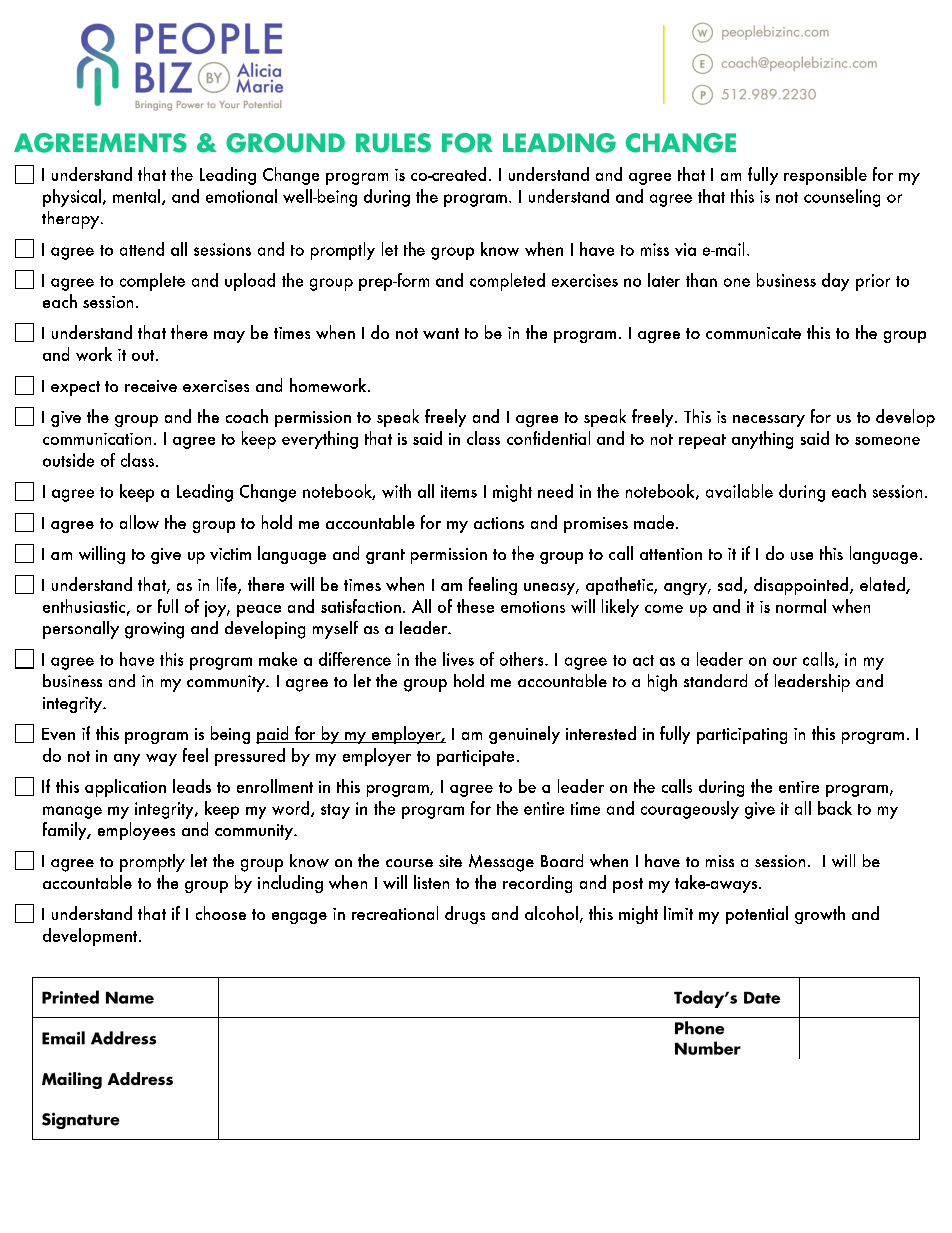 The width and height of the document is (952, 1233). I want to click on choose, so click(221, 913).
